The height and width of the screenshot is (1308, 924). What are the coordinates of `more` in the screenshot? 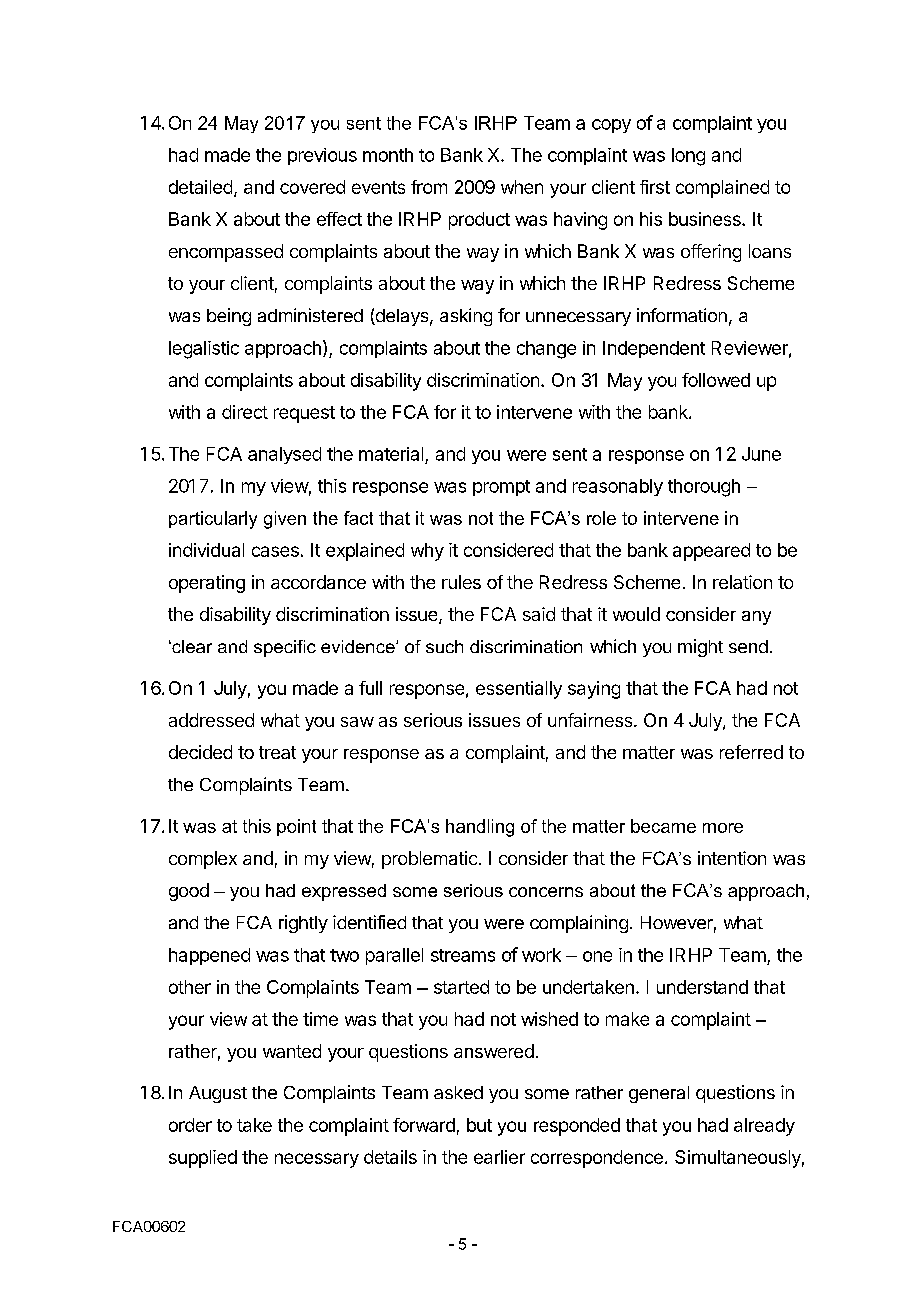 It's located at (723, 828).
